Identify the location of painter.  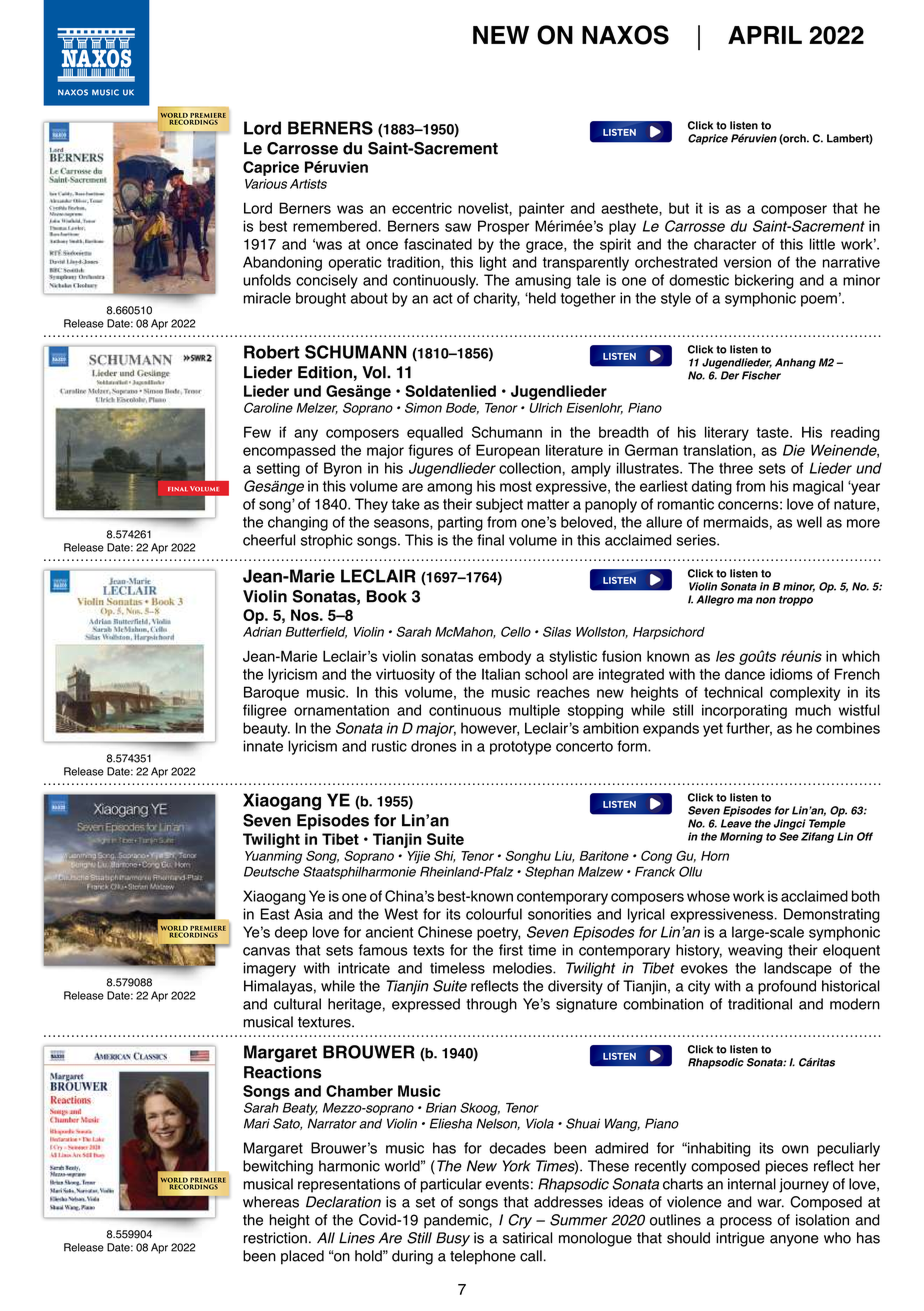
(541, 209).
